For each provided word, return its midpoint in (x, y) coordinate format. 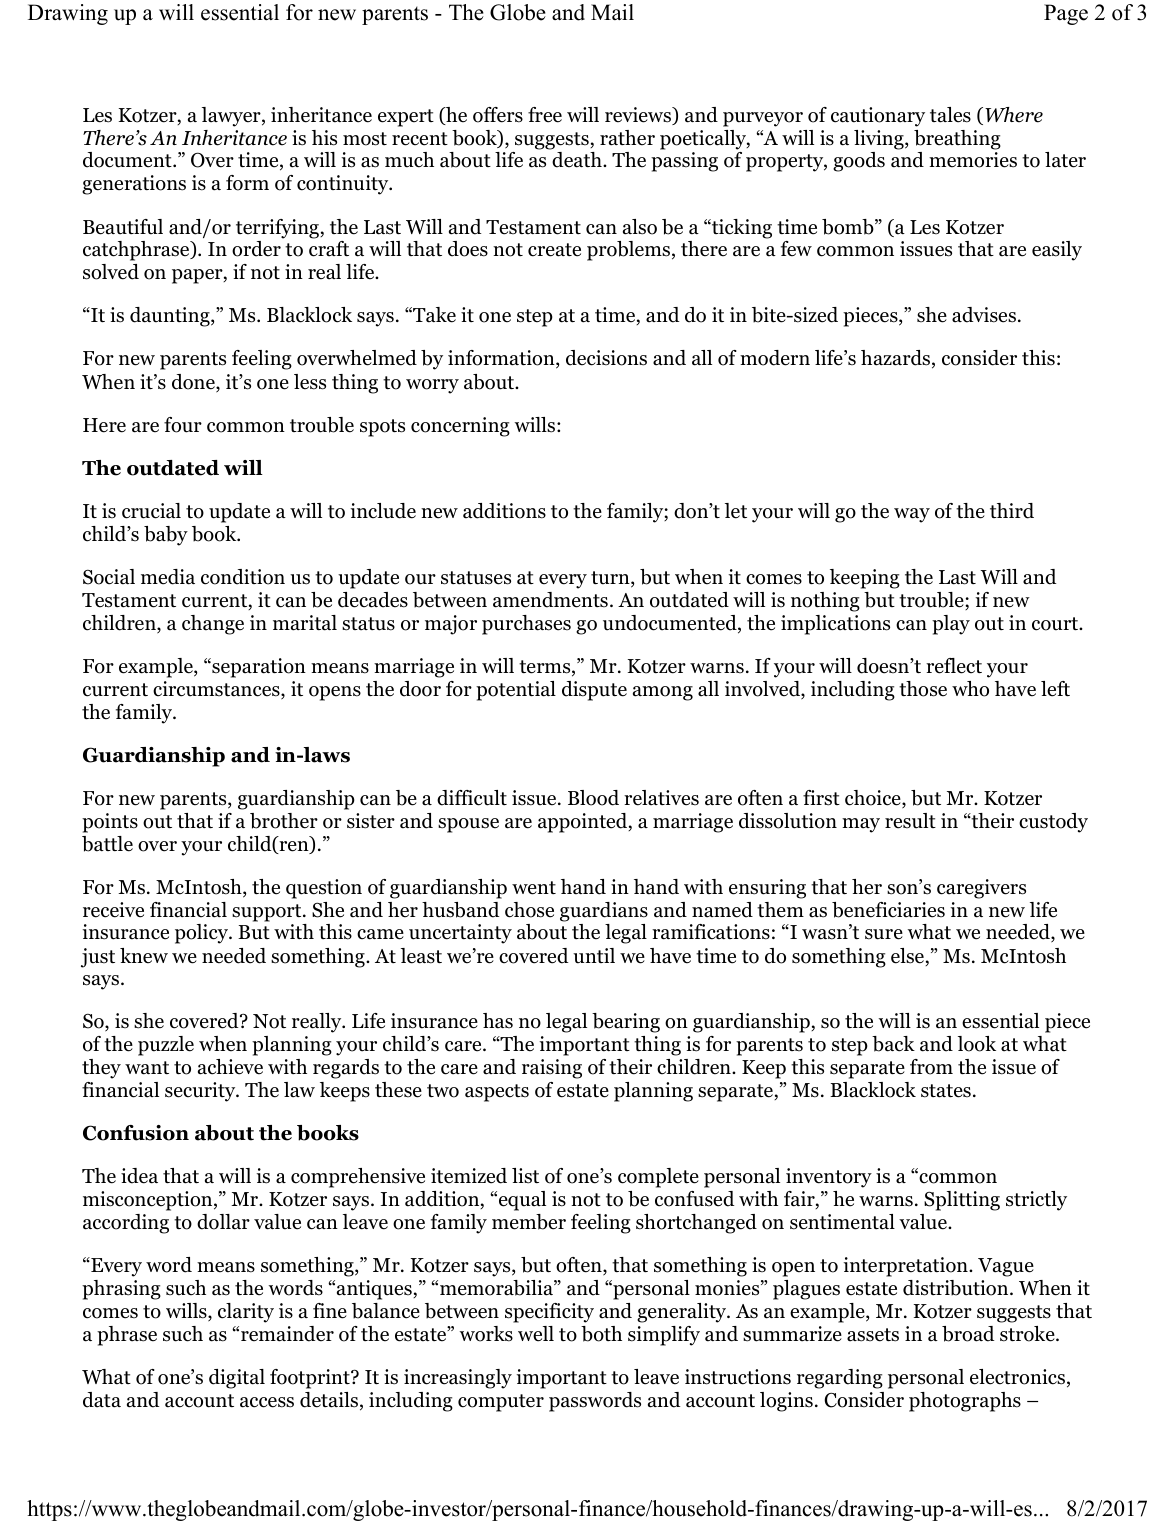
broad (968, 1334)
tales (950, 115)
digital (237, 1379)
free (545, 115)
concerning (460, 427)
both (601, 1334)
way (912, 515)
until (594, 956)
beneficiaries (888, 910)
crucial (151, 511)
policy (203, 934)
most (365, 139)
